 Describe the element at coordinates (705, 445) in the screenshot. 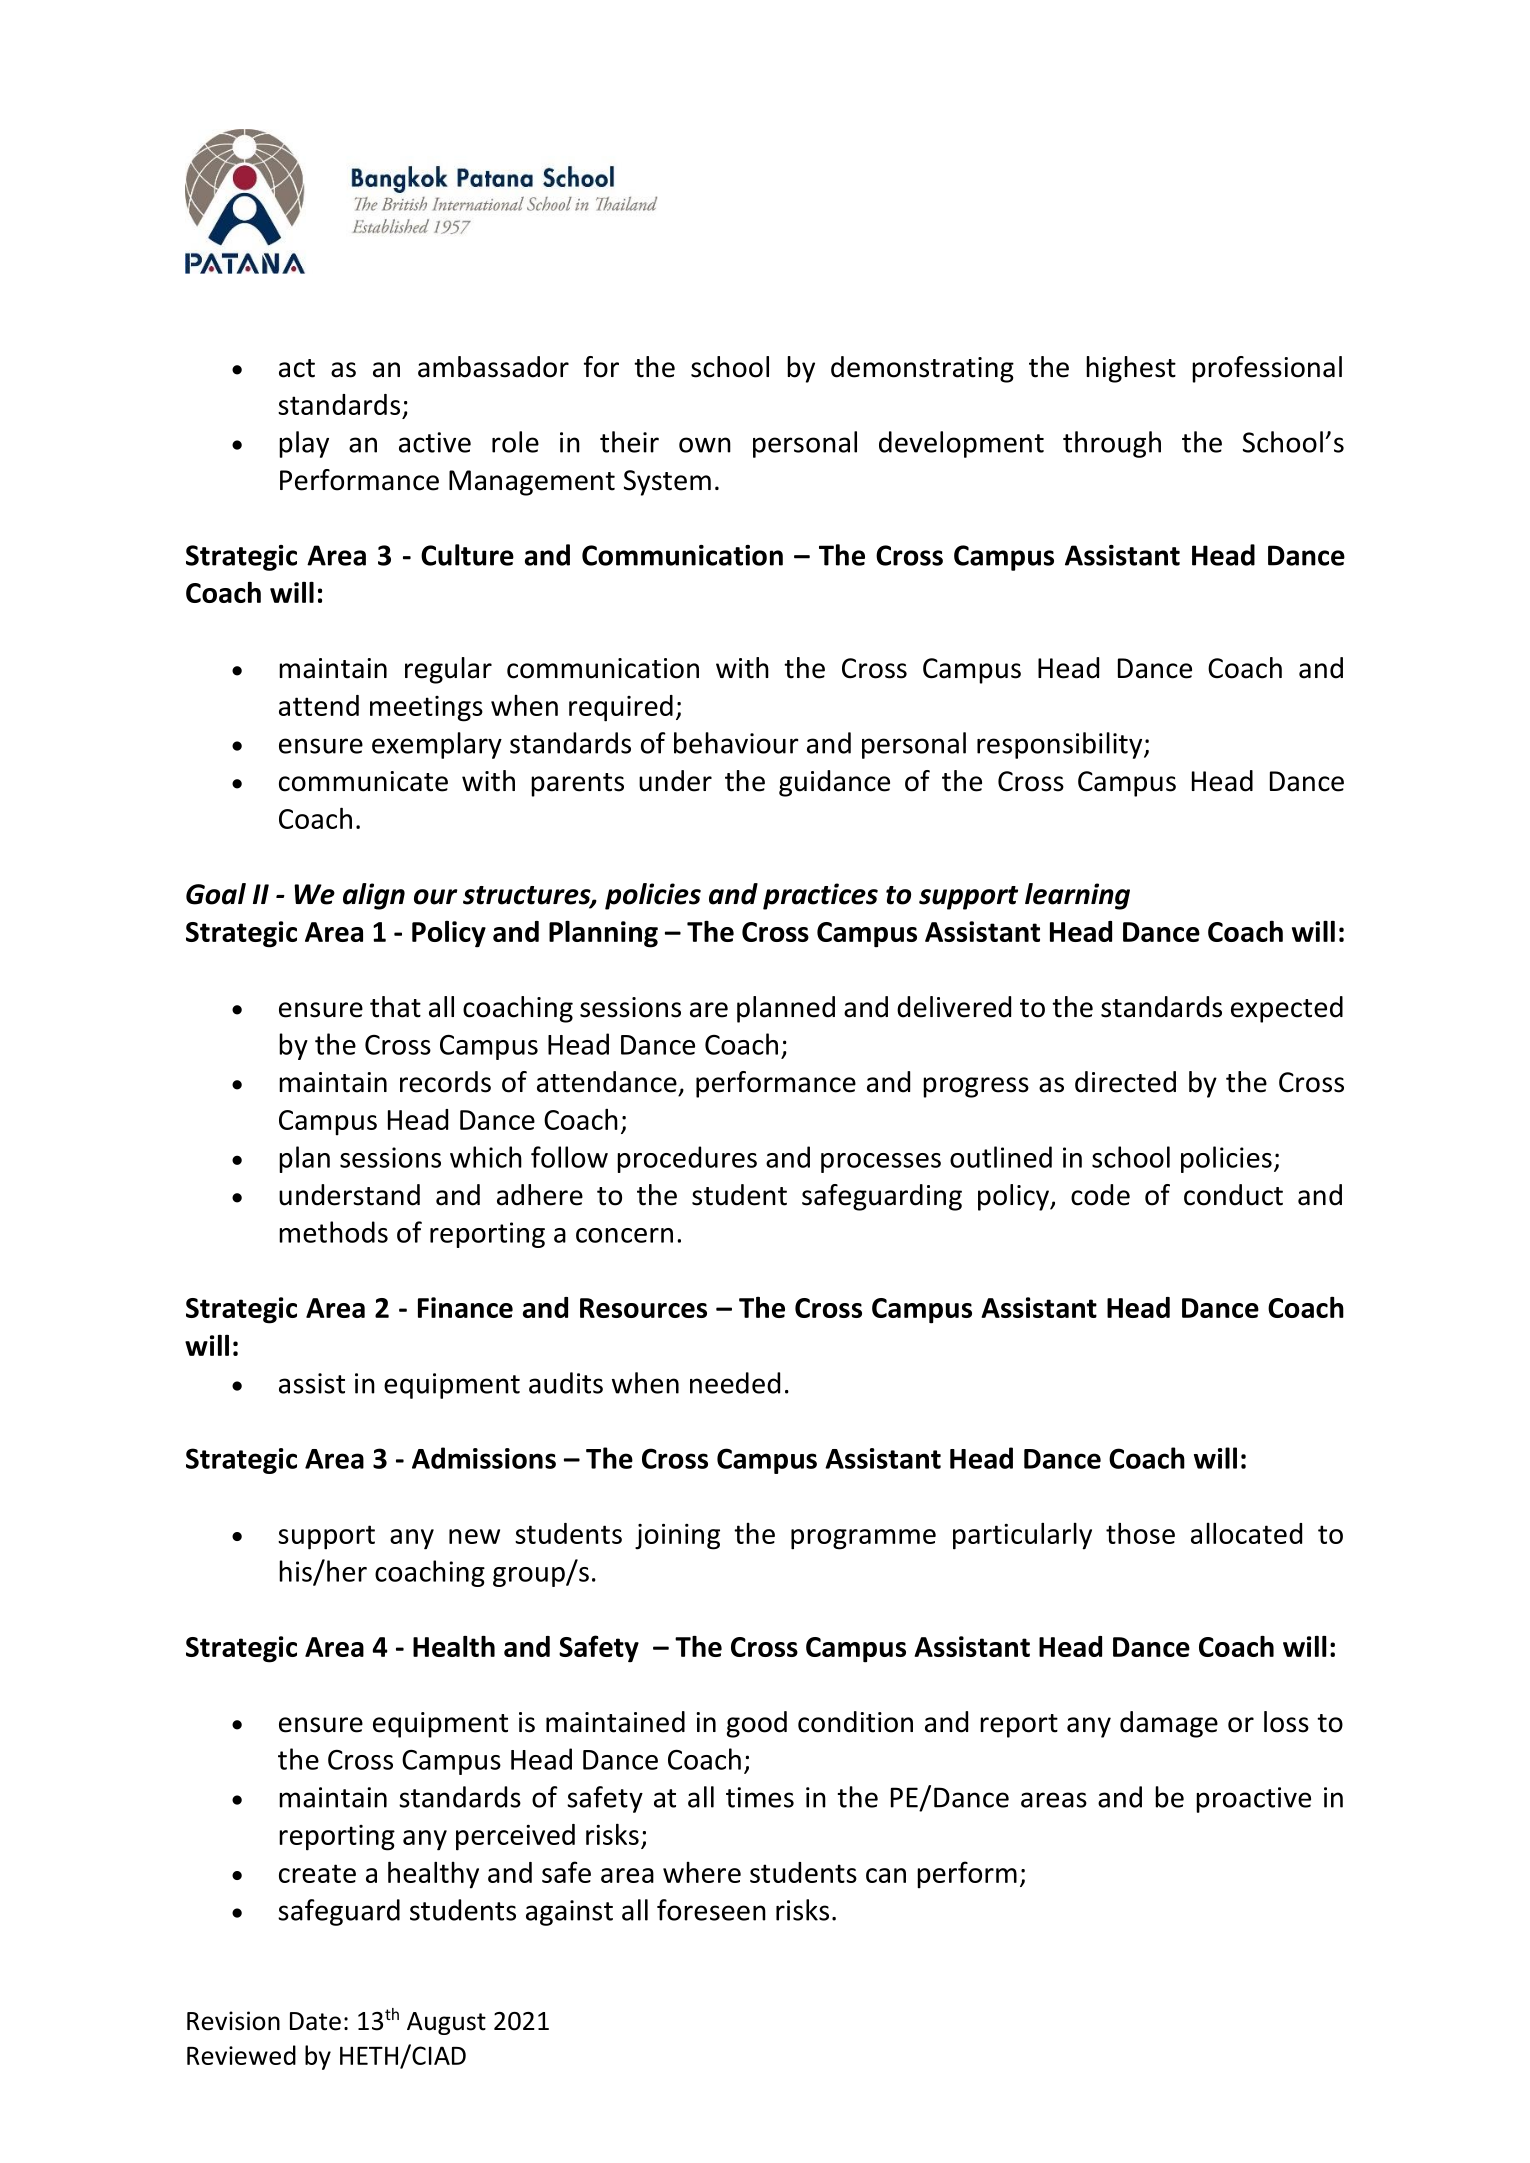

I see `own` at that location.
